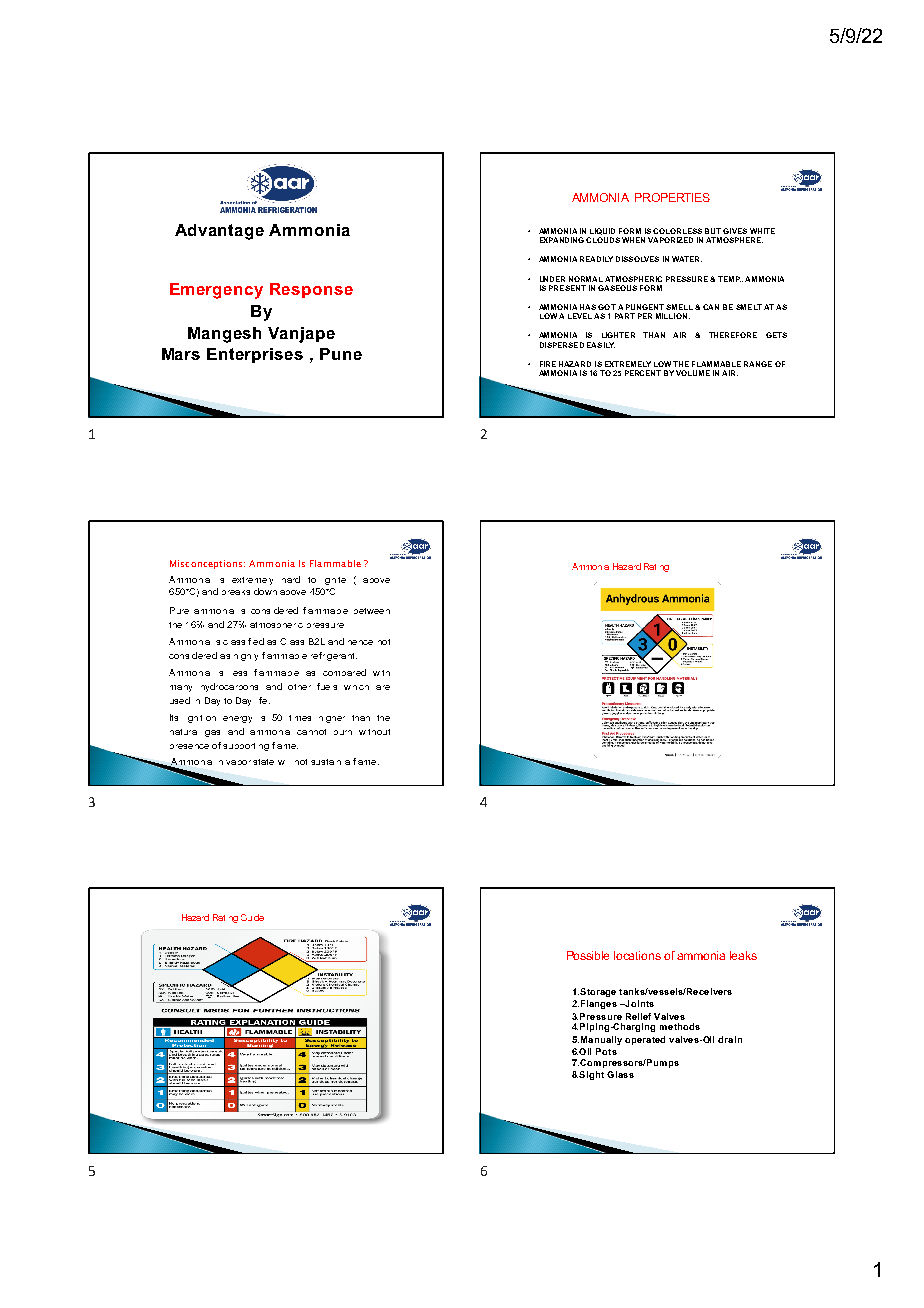 The image size is (924, 1308). What do you see at coordinates (252, 917) in the image?
I see `Guide` at bounding box center [252, 917].
